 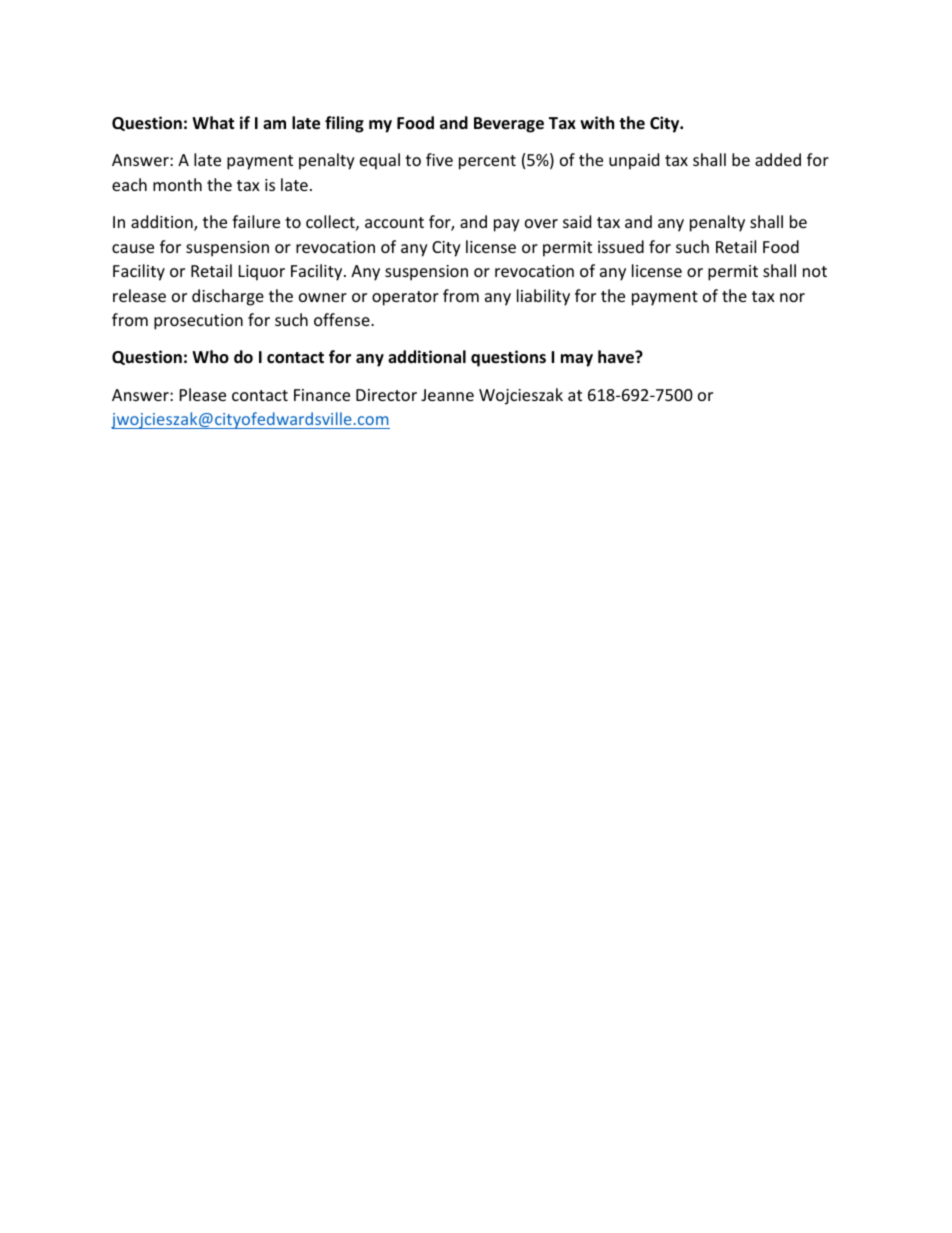 I want to click on not, so click(x=815, y=271).
